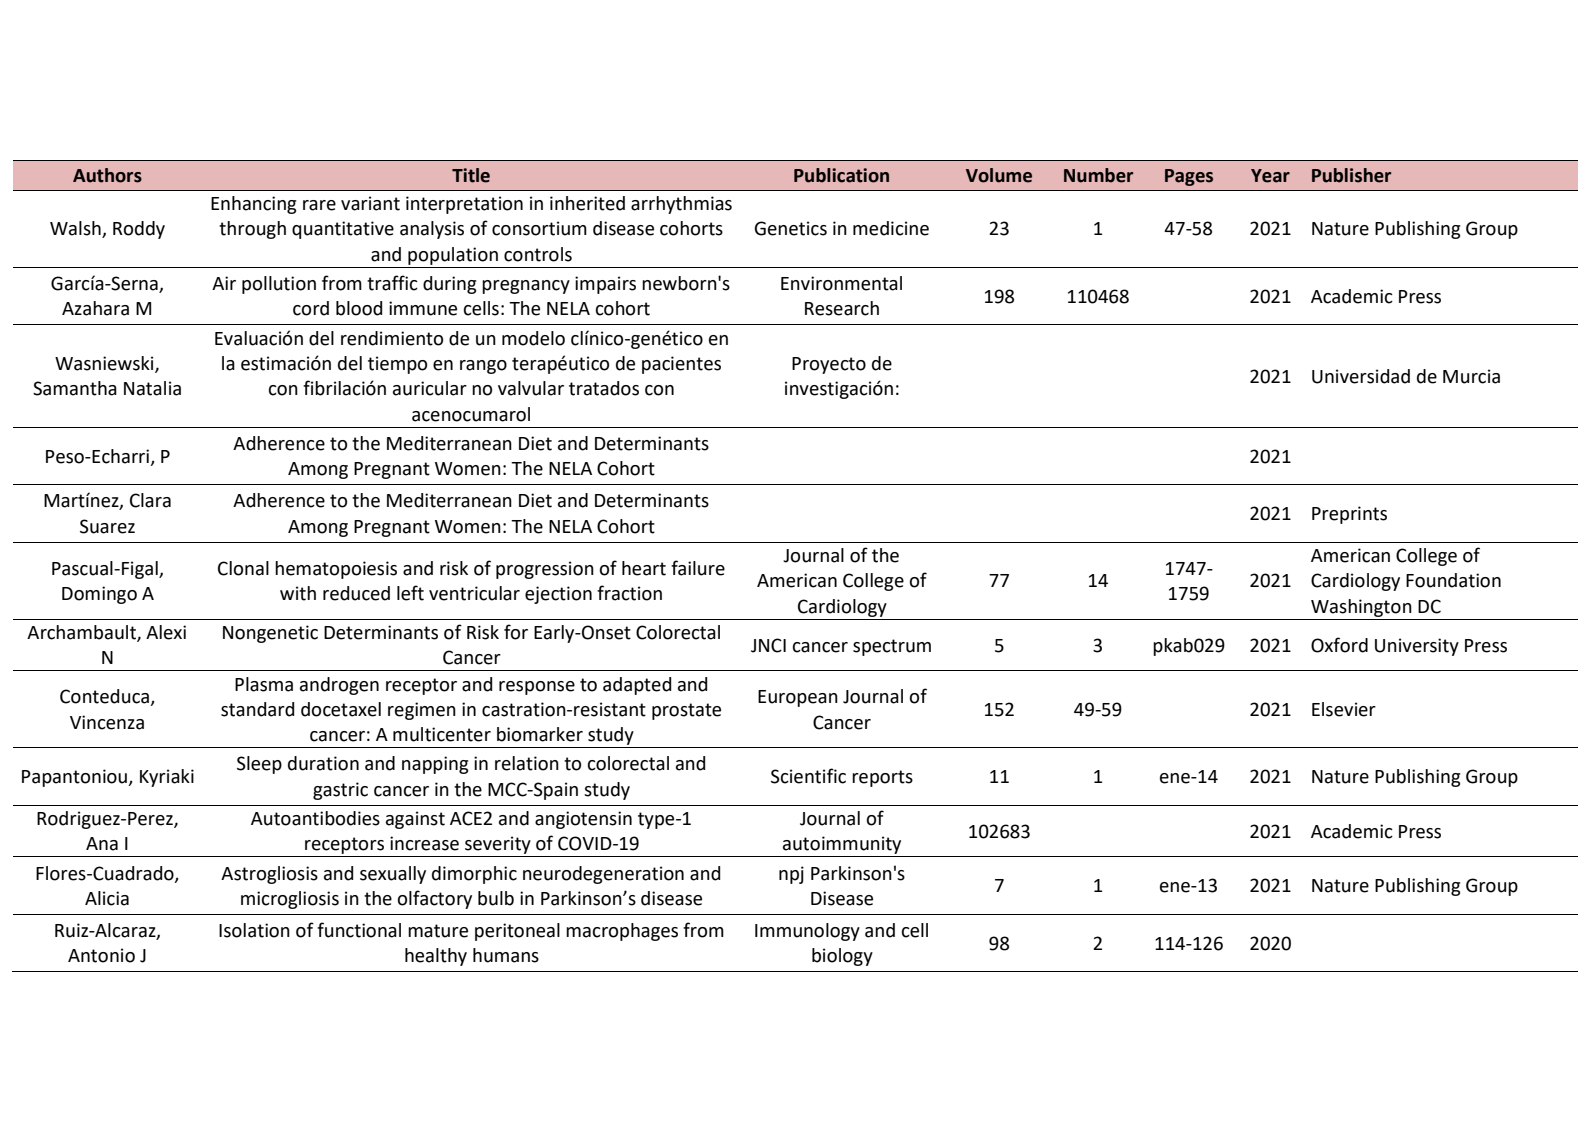  I want to click on European, so click(798, 698).
